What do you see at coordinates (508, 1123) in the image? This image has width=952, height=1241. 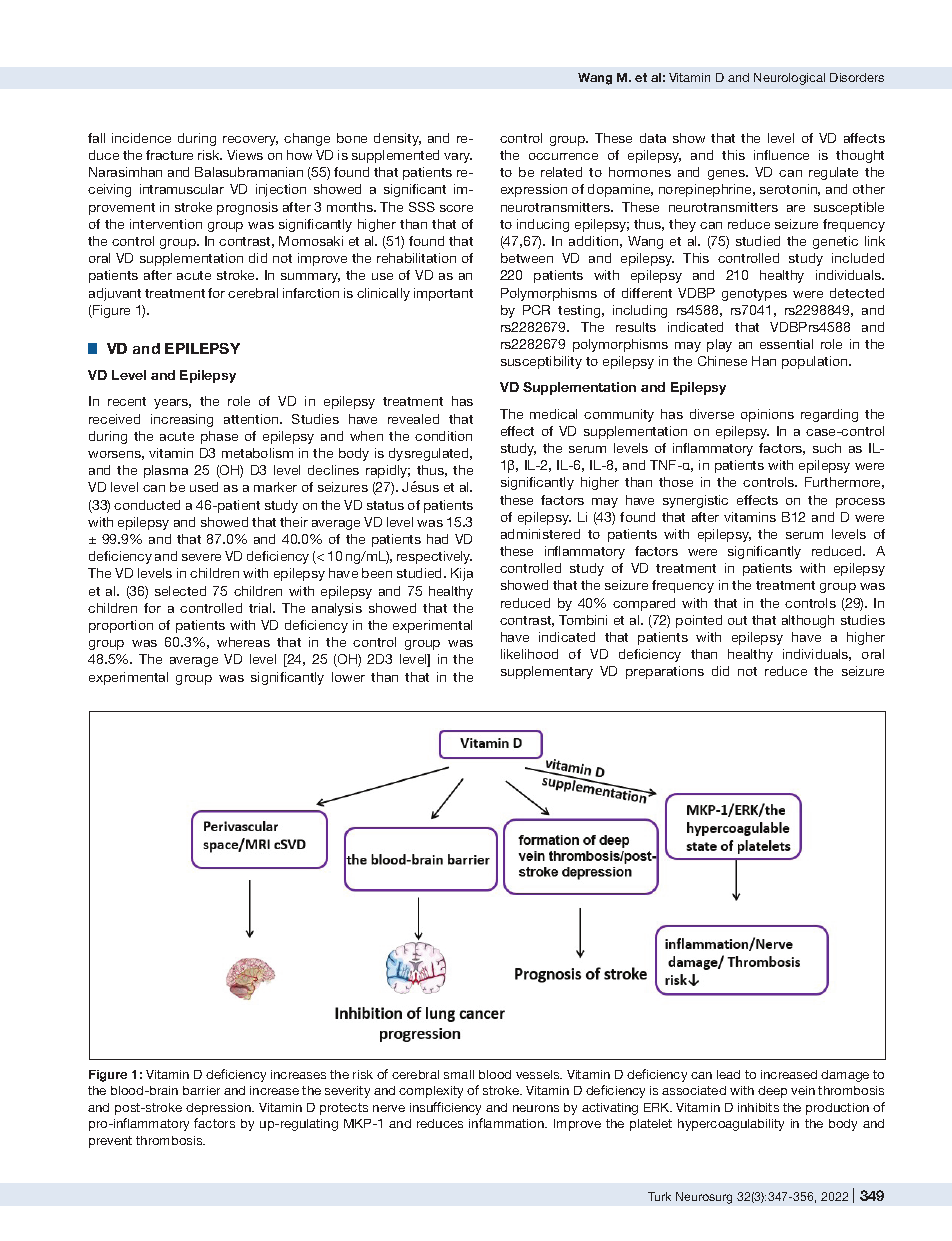 I see `inflammation` at bounding box center [508, 1123].
